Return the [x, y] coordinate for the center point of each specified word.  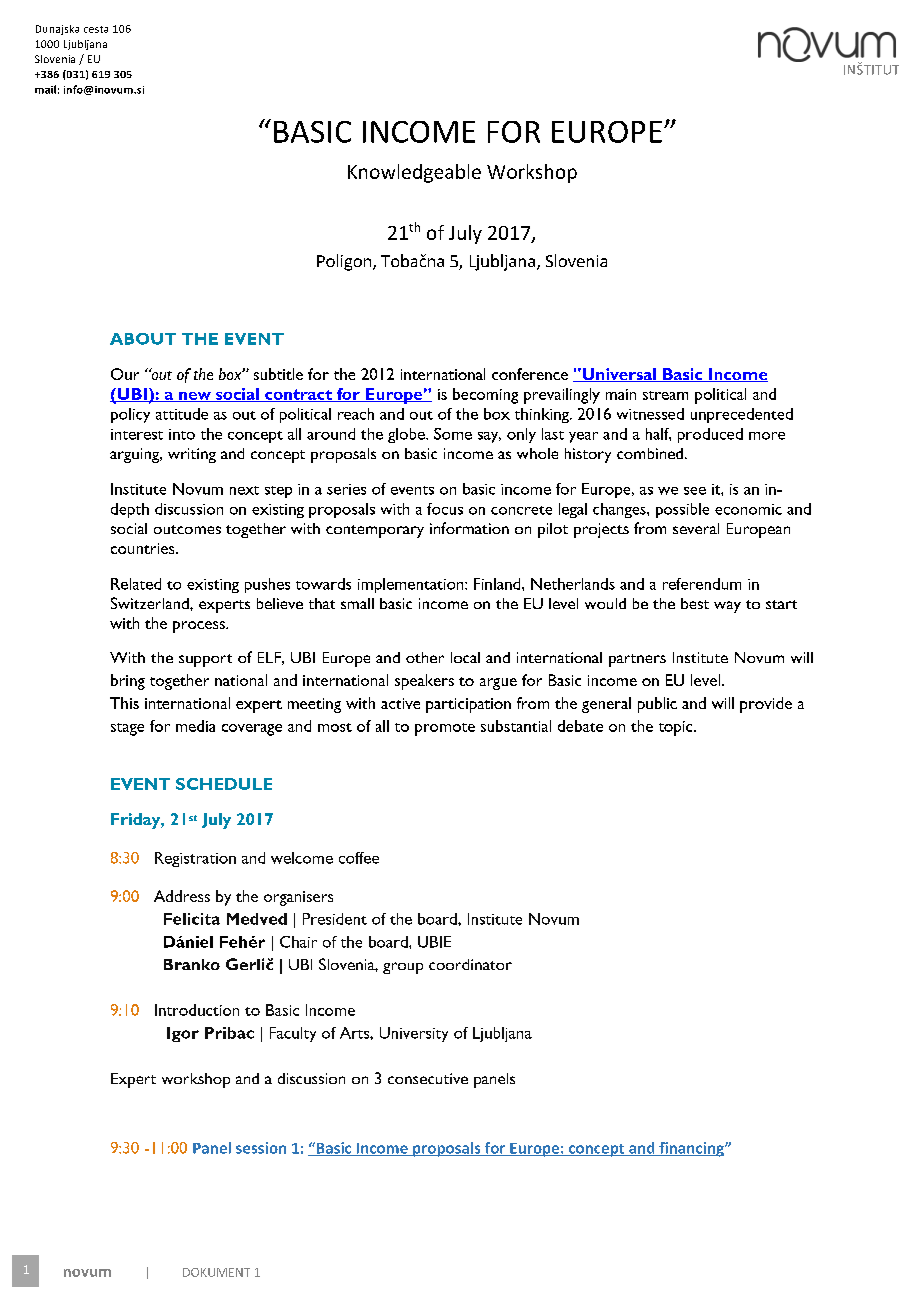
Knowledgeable [414, 173]
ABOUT [143, 339]
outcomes [187, 529]
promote [445, 729]
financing [691, 1149]
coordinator [470, 964]
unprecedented [742, 415]
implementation [412, 585]
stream [665, 395]
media [195, 726]
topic [677, 728]
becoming [485, 396]
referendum [702, 584]
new [194, 397]
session [261, 1148]
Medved [257, 919]
